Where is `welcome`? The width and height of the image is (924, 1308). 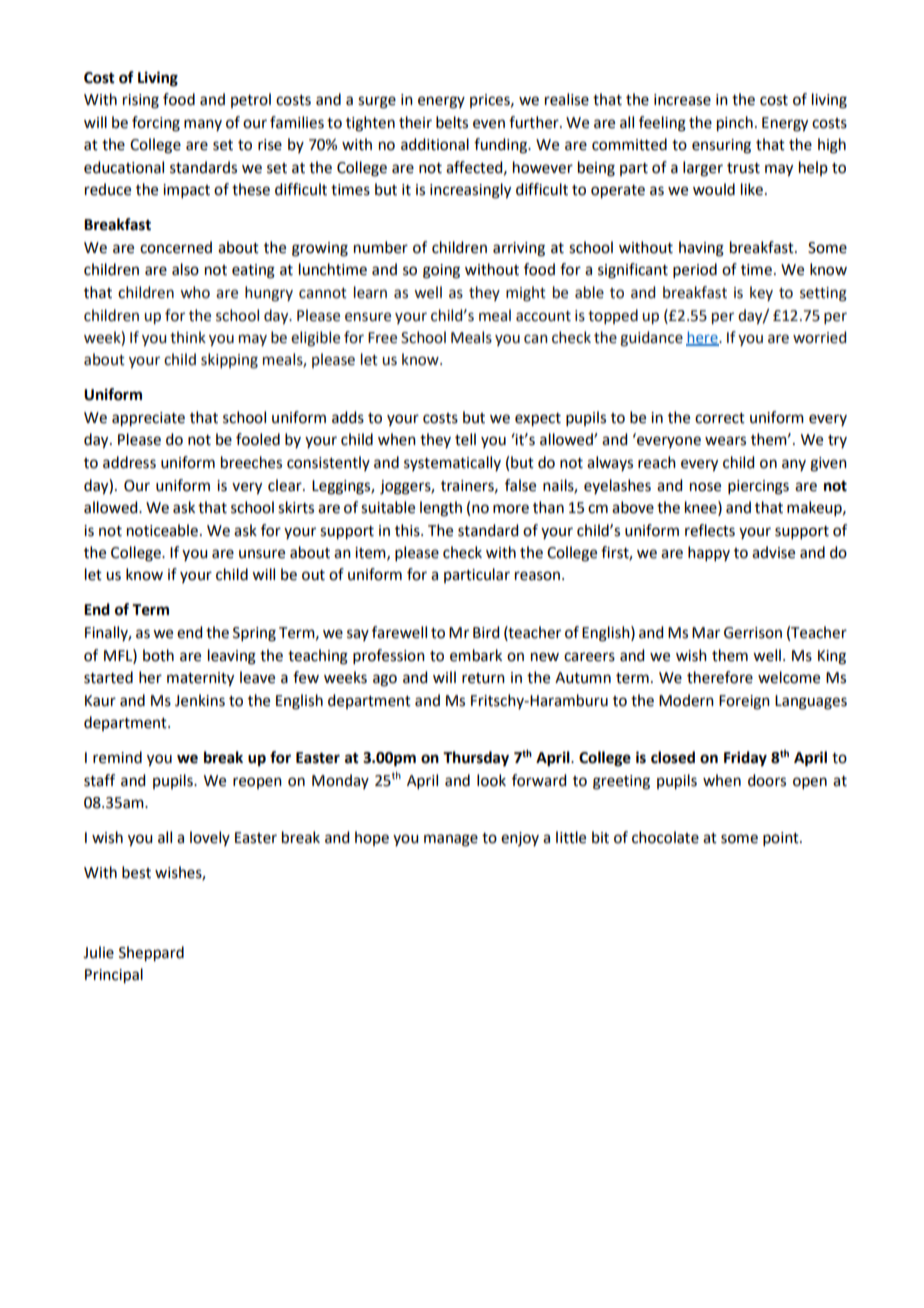
welcome is located at coordinates (789, 677).
